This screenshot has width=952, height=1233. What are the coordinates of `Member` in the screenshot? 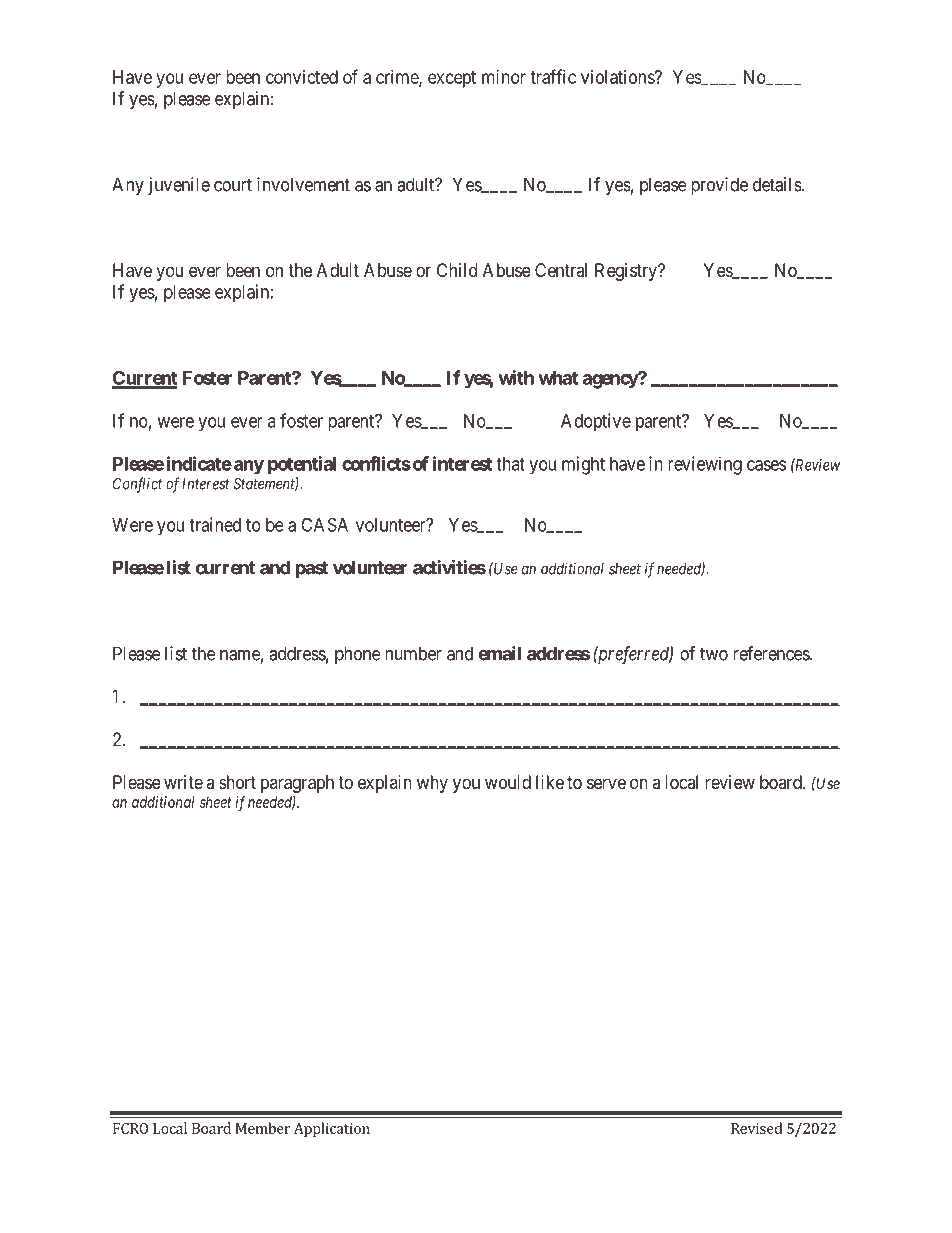 It's located at (263, 1128).
